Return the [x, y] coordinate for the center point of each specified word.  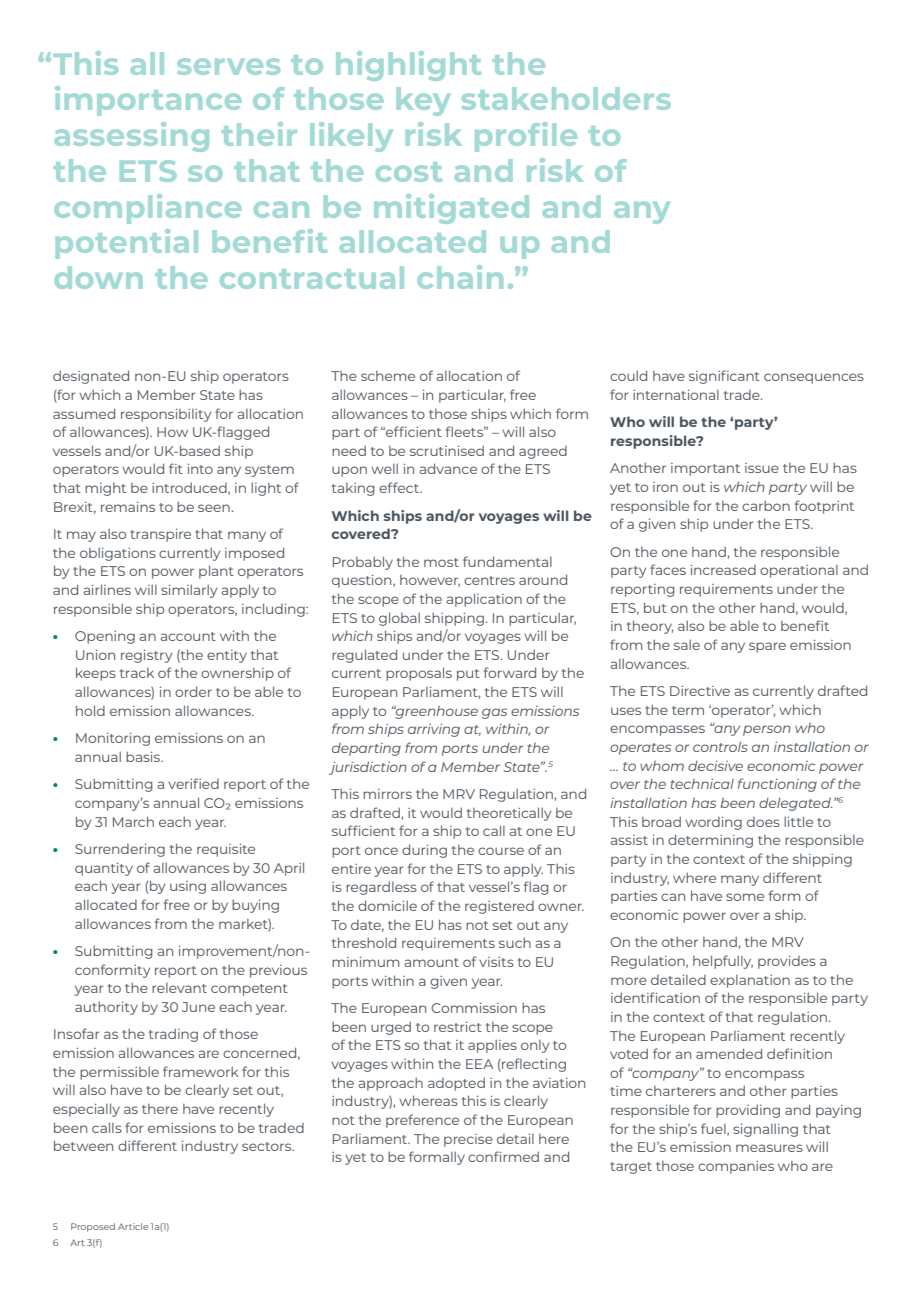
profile [526, 137]
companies [736, 1167]
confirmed [503, 1156]
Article [133, 1226]
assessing [132, 137]
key [424, 101]
